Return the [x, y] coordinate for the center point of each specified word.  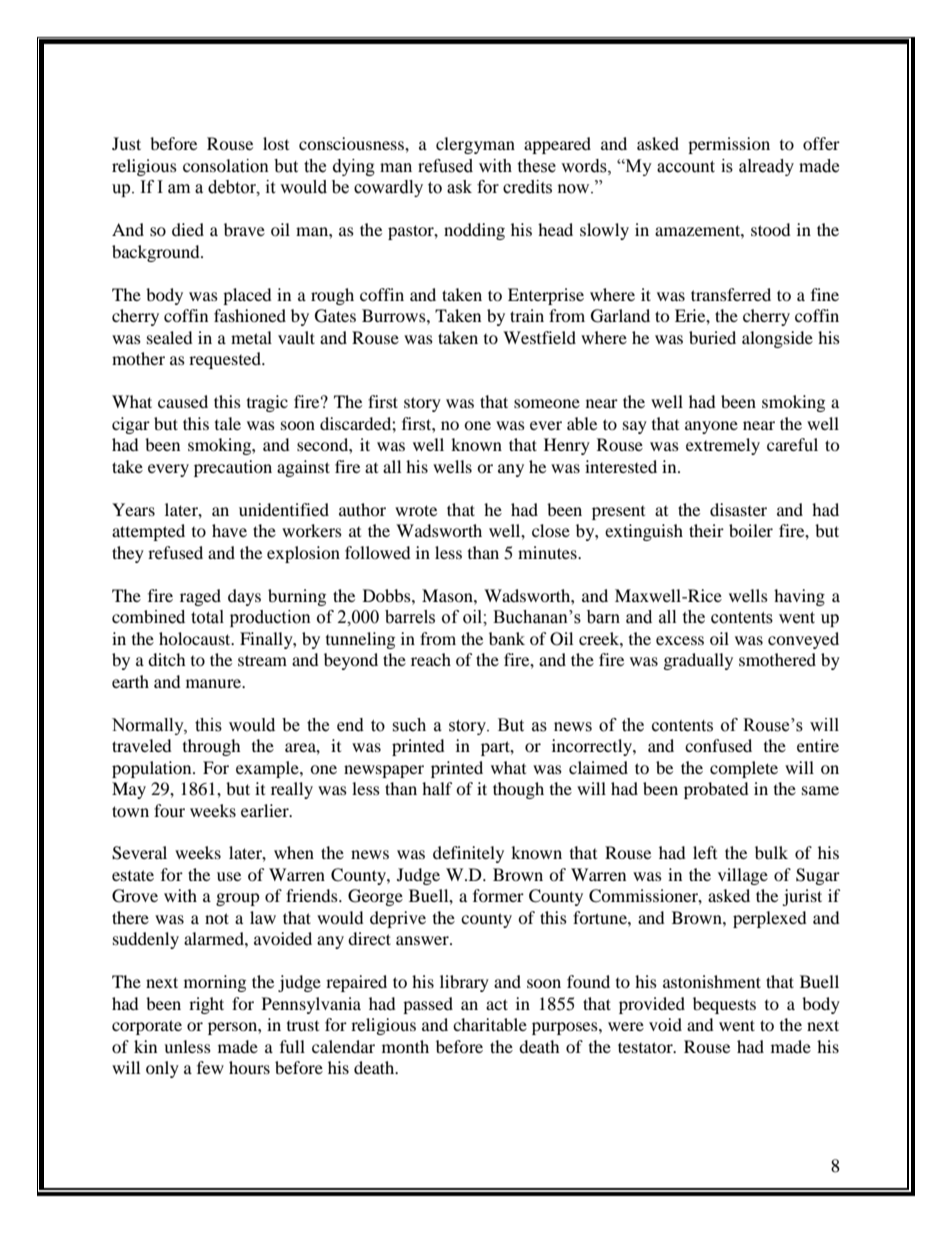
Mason [448, 595]
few [210, 1067]
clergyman [475, 145]
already [766, 167]
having [799, 597]
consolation [226, 166]
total [207, 617]
